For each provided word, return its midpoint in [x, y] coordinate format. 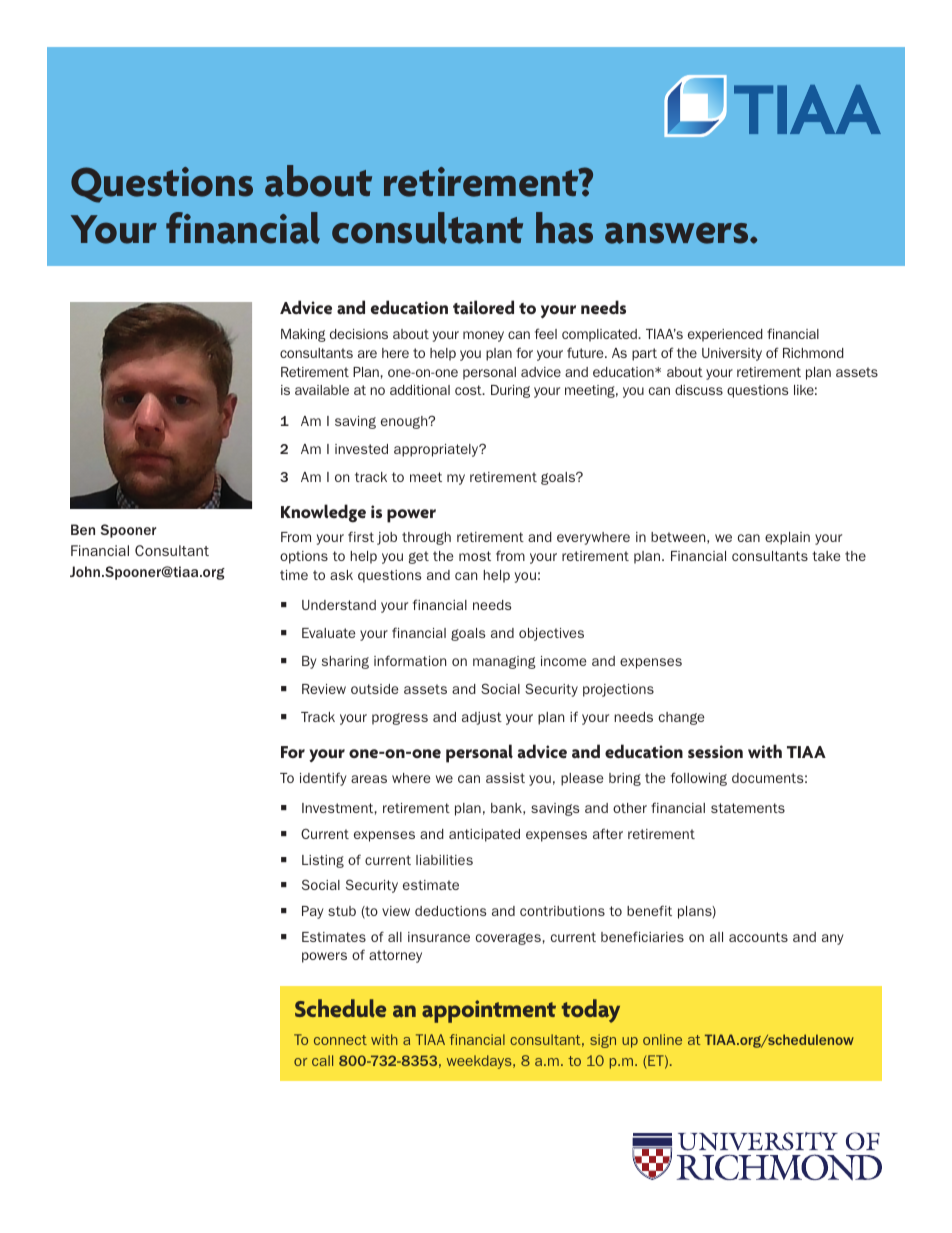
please [582, 779]
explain [787, 538]
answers [678, 233]
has [564, 228]
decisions [359, 334]
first [361, 536]
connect [340, 1040]
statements [748, 808]
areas [369, 779]
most [475, 556]
